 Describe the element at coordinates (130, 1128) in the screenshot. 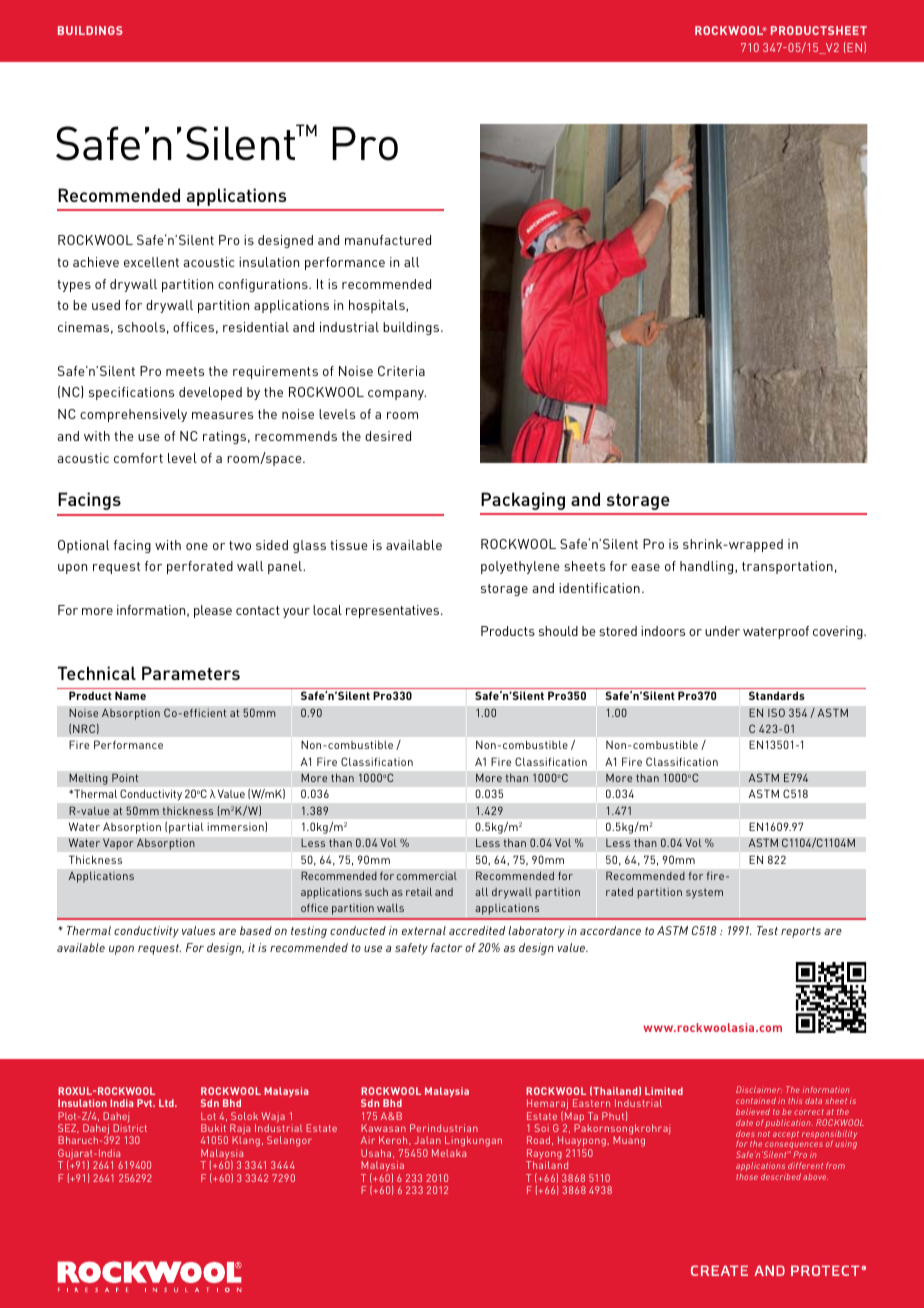

I see `District` at that location.
